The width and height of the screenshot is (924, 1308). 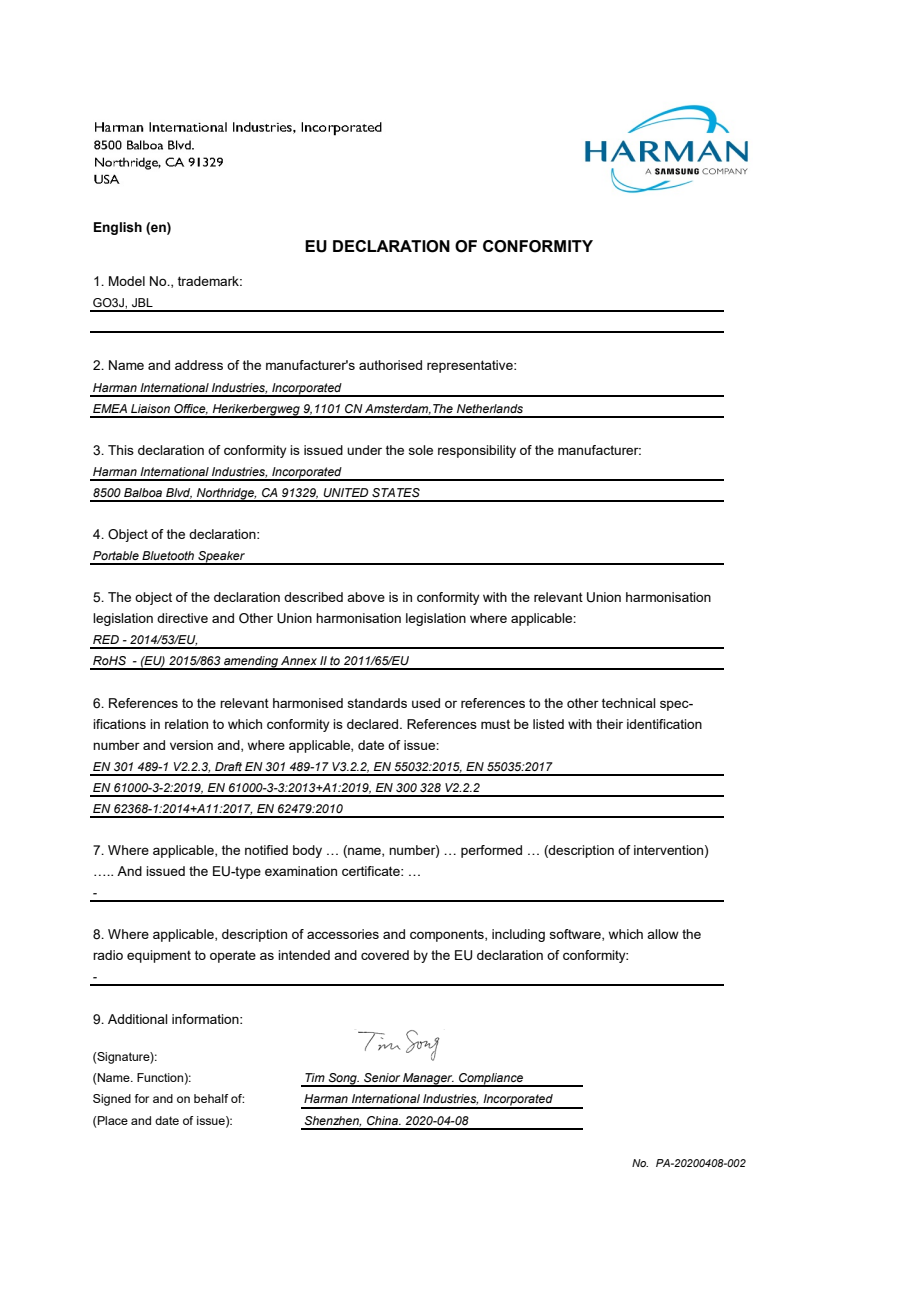 What do you see at coordinates (186, 724) in the screenshot?
I see `relation` at bounding box center [186, 724].
